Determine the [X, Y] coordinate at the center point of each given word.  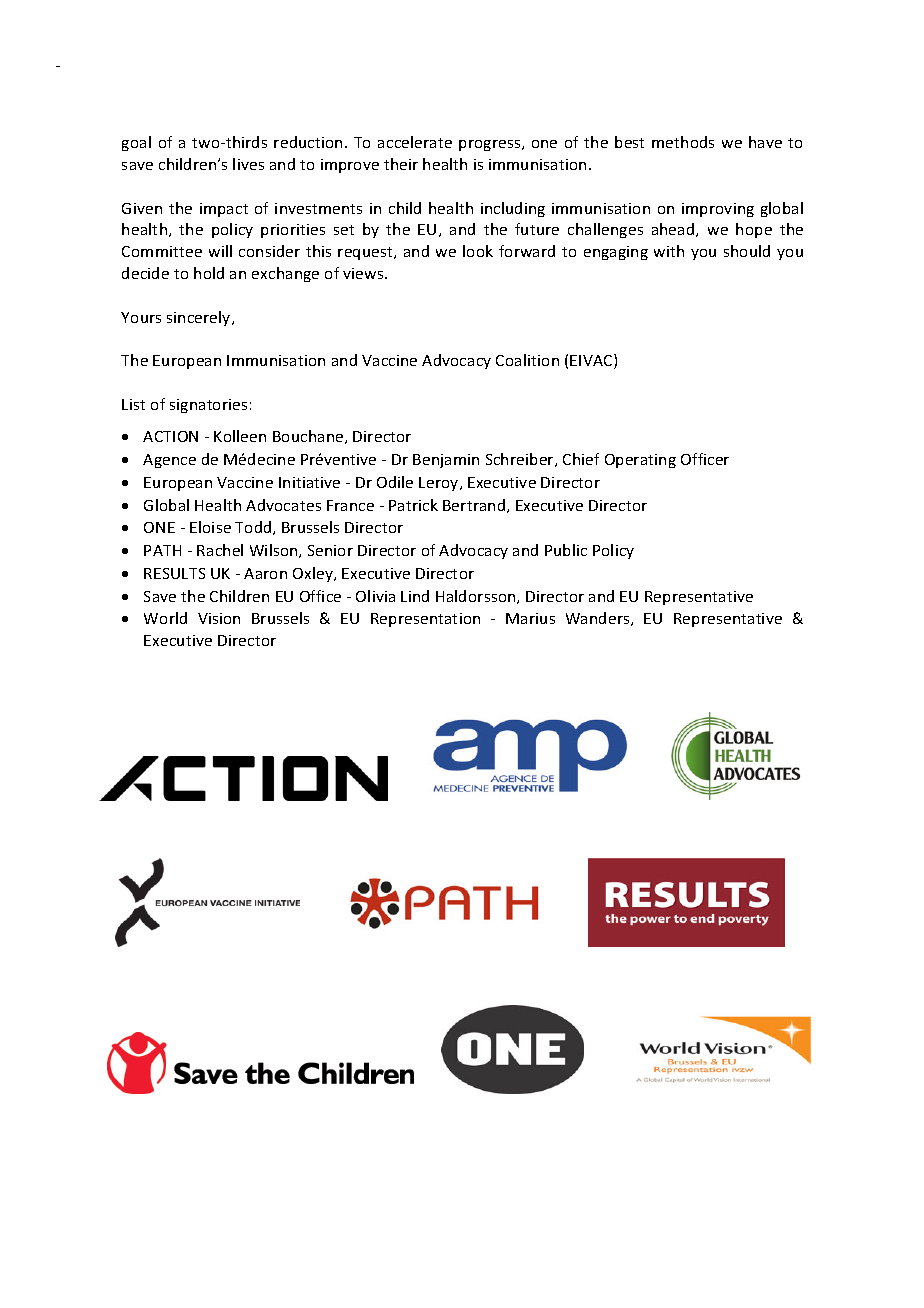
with [669, 251]
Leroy [440, 484]
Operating [640, 461]
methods [683, 142]
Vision [219, 618]
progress [491, 145]
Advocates [283, 505]
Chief [581, 459]
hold [209, 273]
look [478, 251]
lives [248, 164]
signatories [208, 406]
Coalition [527, 360]
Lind [415, 596]
